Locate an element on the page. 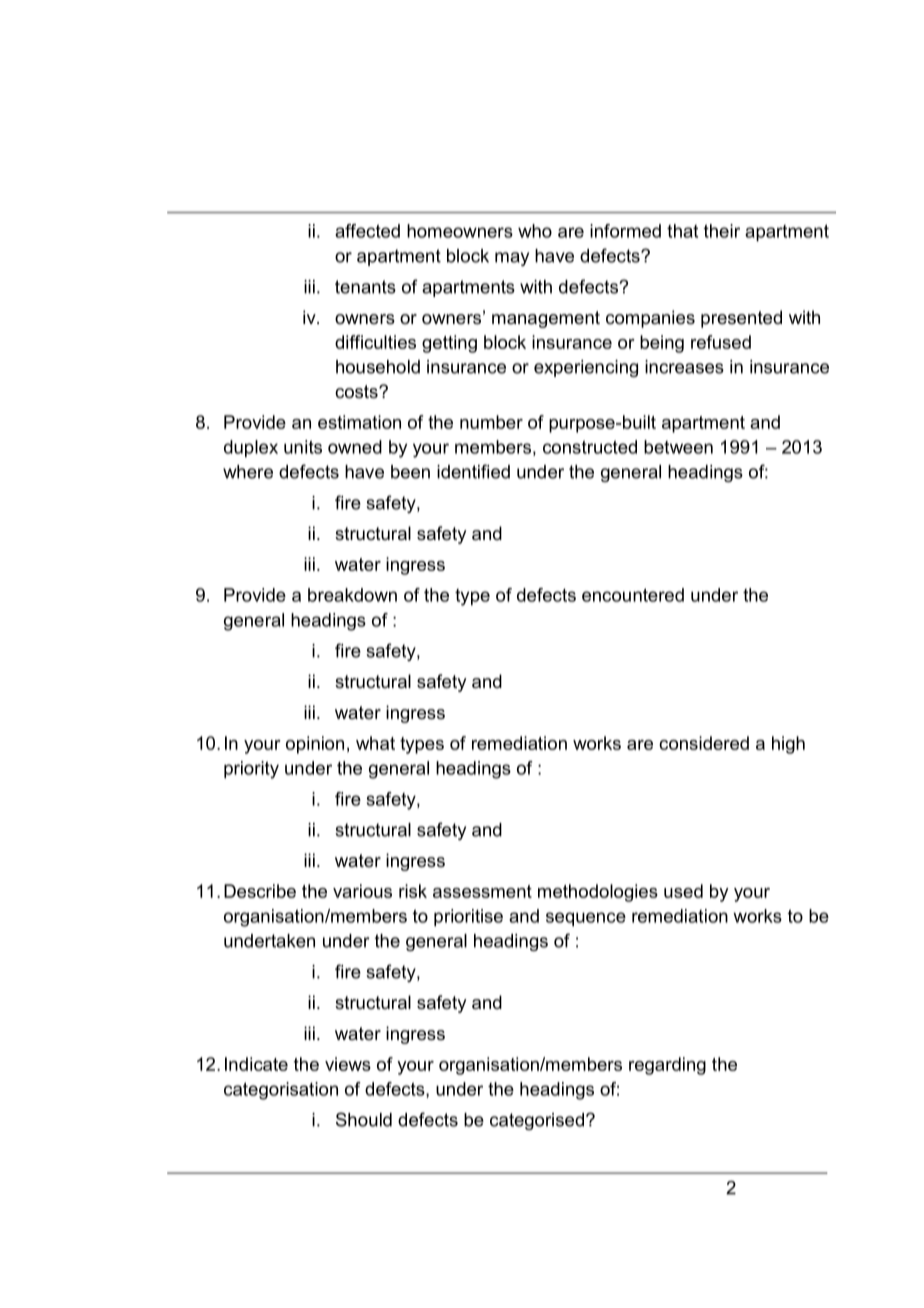 The width and height of the image is (924, 1308). considered is located at coordinates (704, 743).
